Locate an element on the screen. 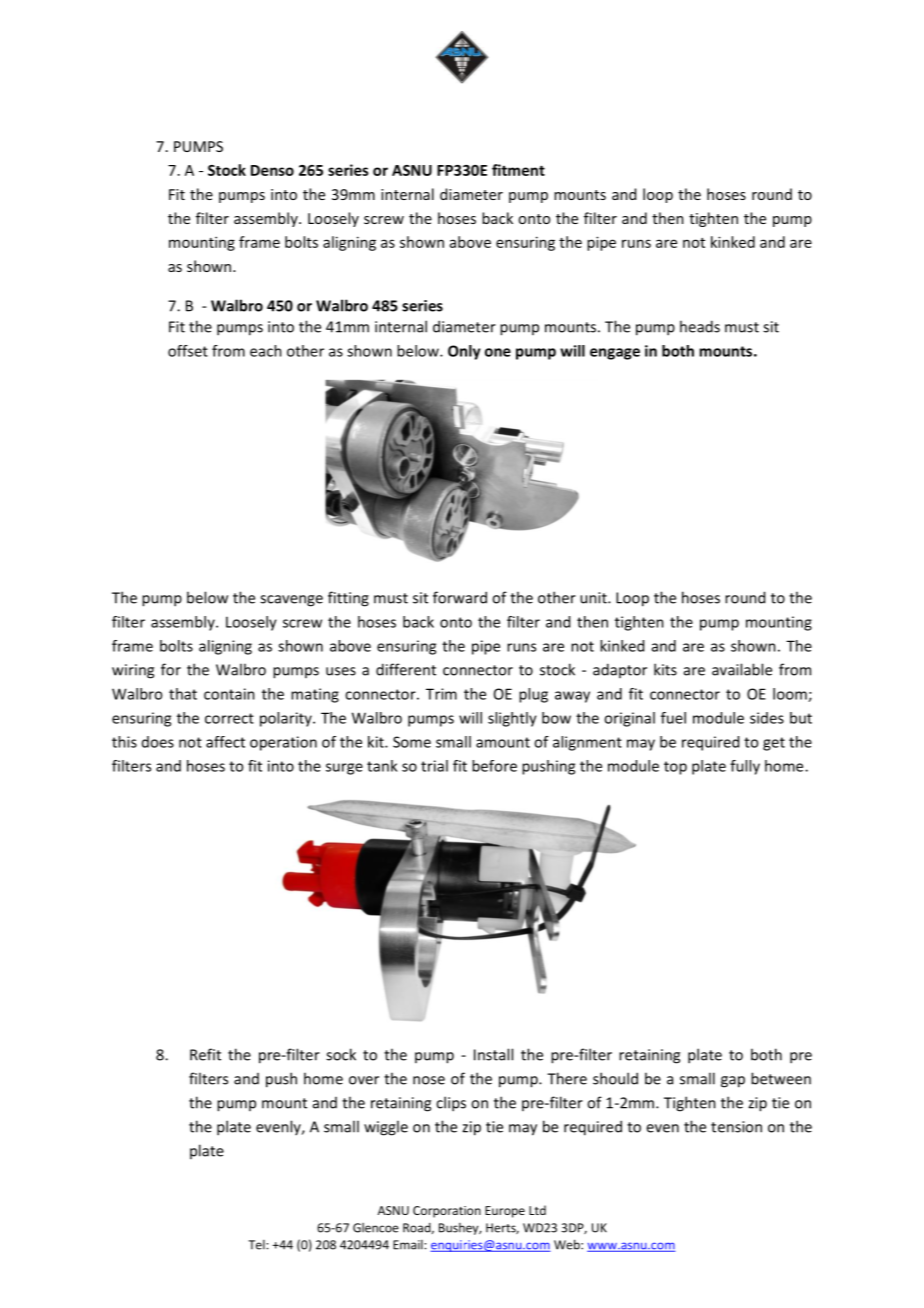 This screenshot has height=1308, width=924. Refit is located at coordinates (205, 1054).
